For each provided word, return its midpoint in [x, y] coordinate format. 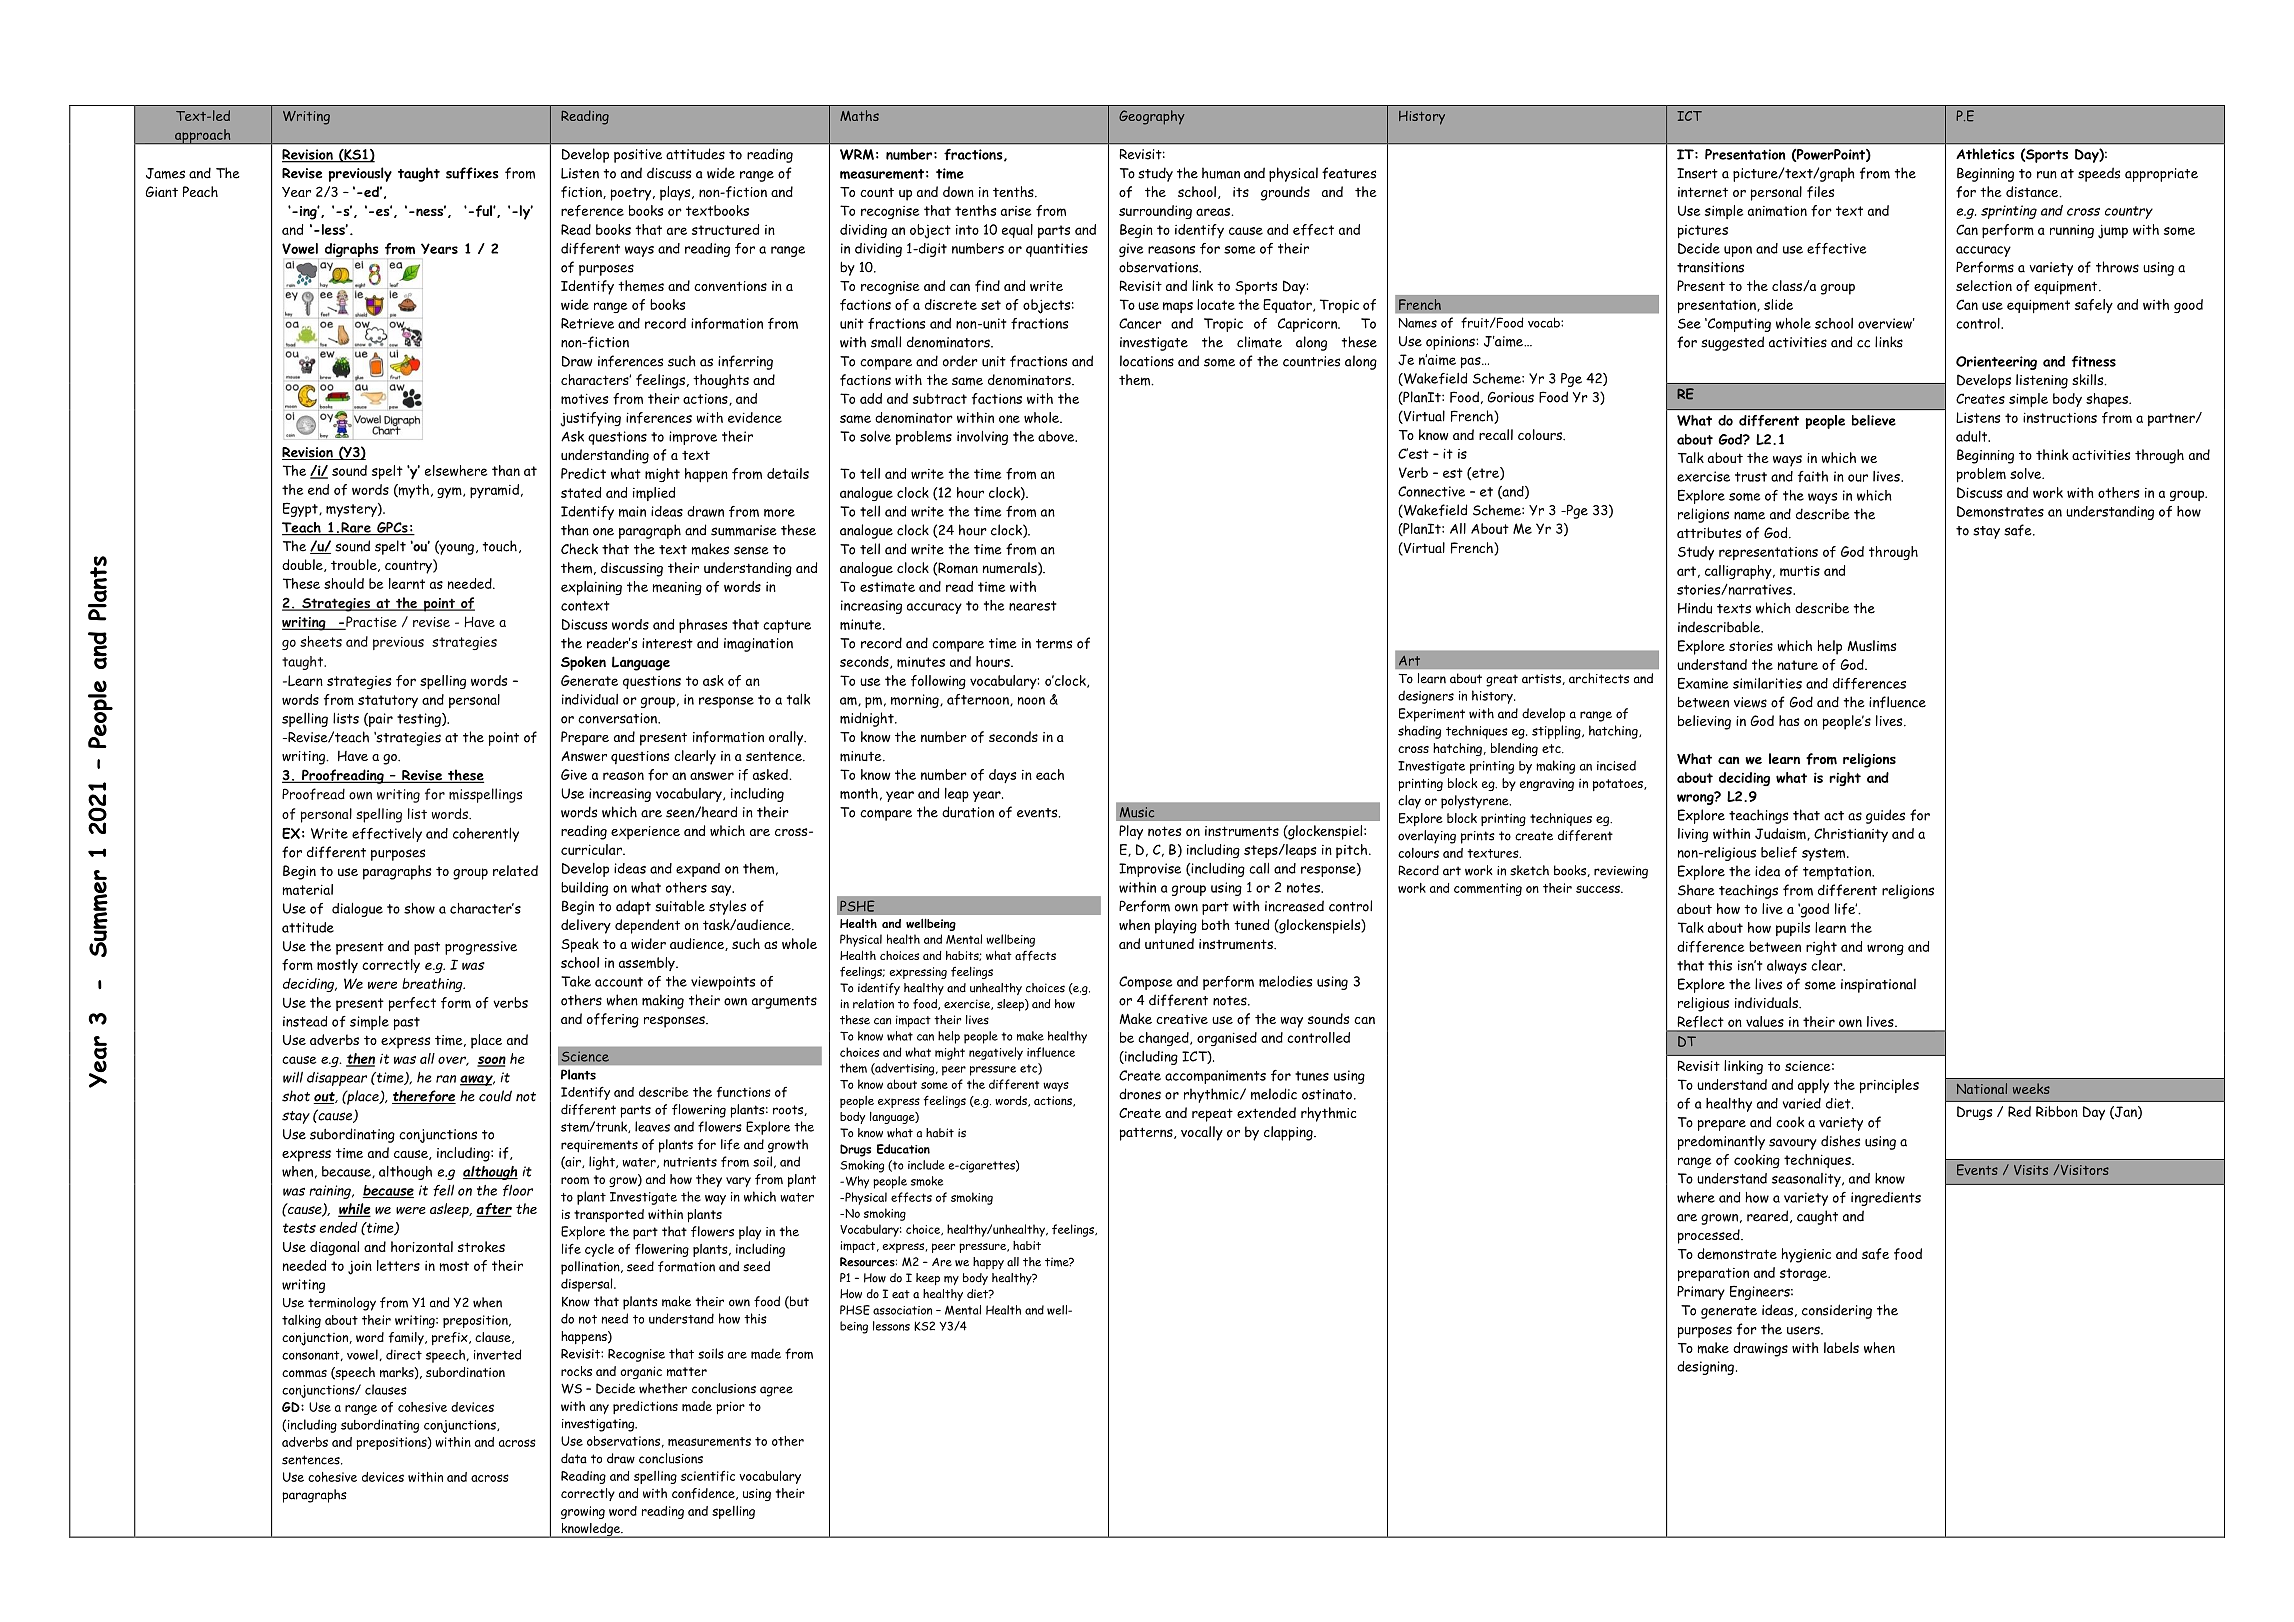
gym [450, 493]
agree [776, 1391]
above [1057, 436]
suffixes [472, 173]
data [574, 1458]
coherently [486, 834]
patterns [1147, 1134]
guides [1885, 816]
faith [1813, 476]
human [1221, 173]
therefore [424, 1097]
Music [1137, 812]
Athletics [1985, 154]
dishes [1840, 1141]
